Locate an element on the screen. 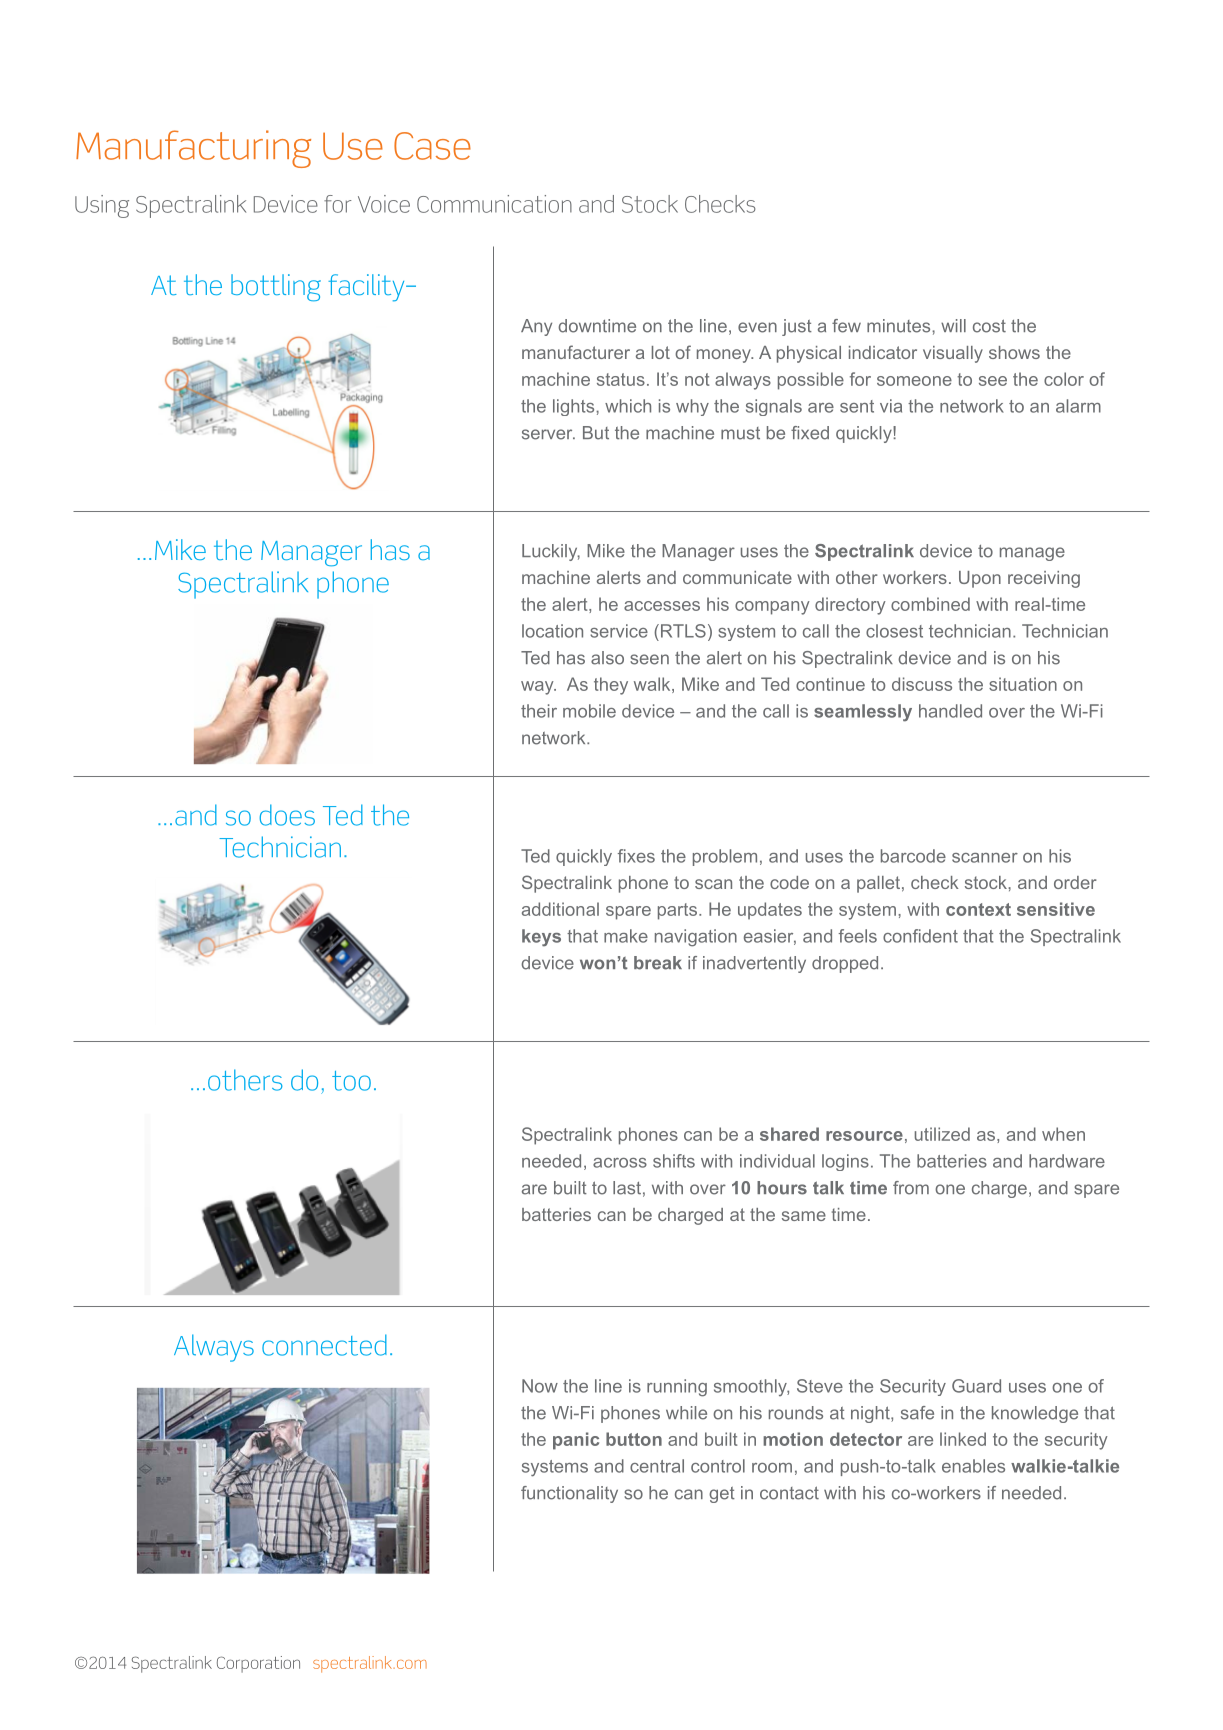  Manufacturing is located at coordinates (193, 149).
